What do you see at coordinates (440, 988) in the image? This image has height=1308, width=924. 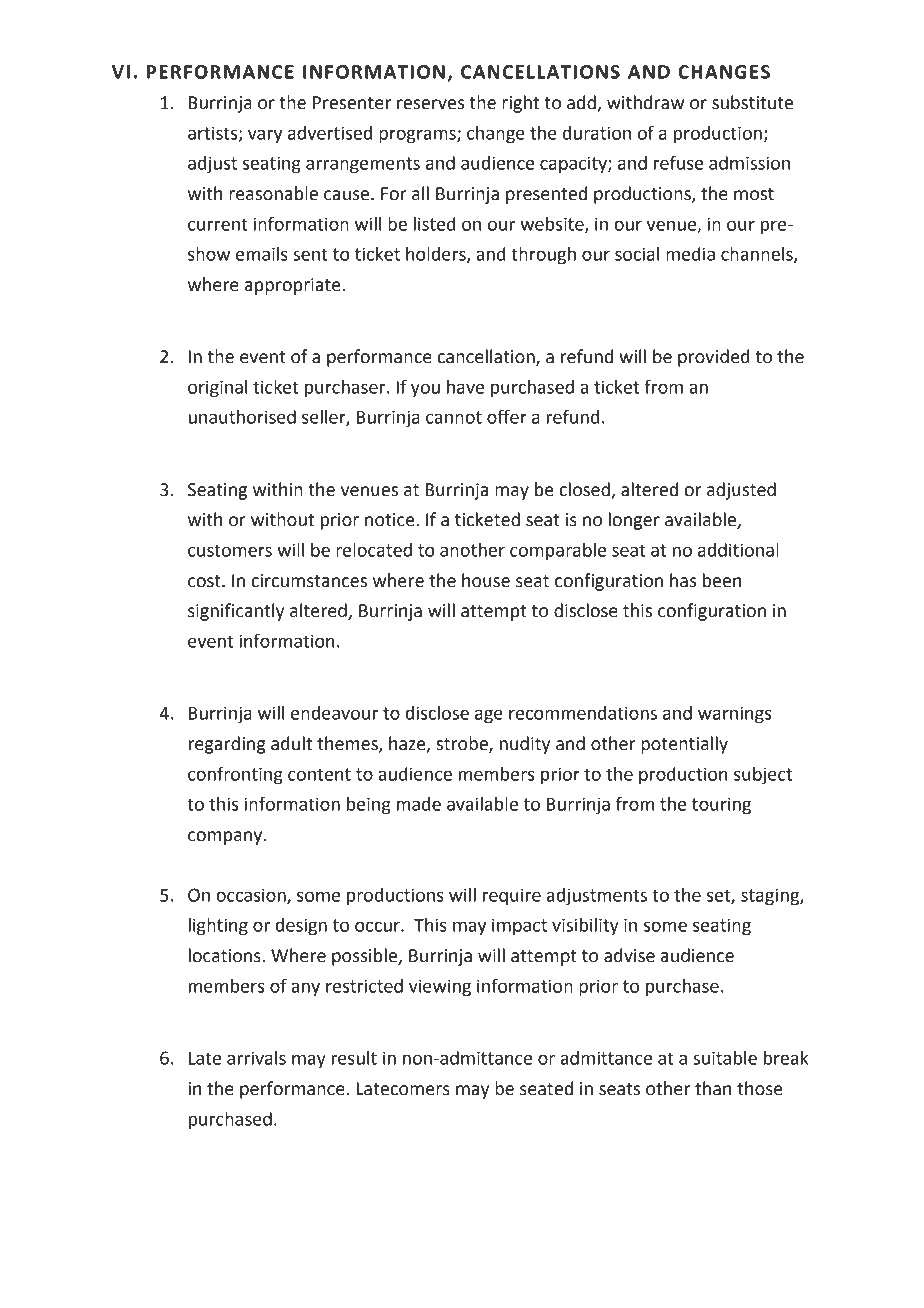 I see `viewing` at bounding box center [440, 988].
